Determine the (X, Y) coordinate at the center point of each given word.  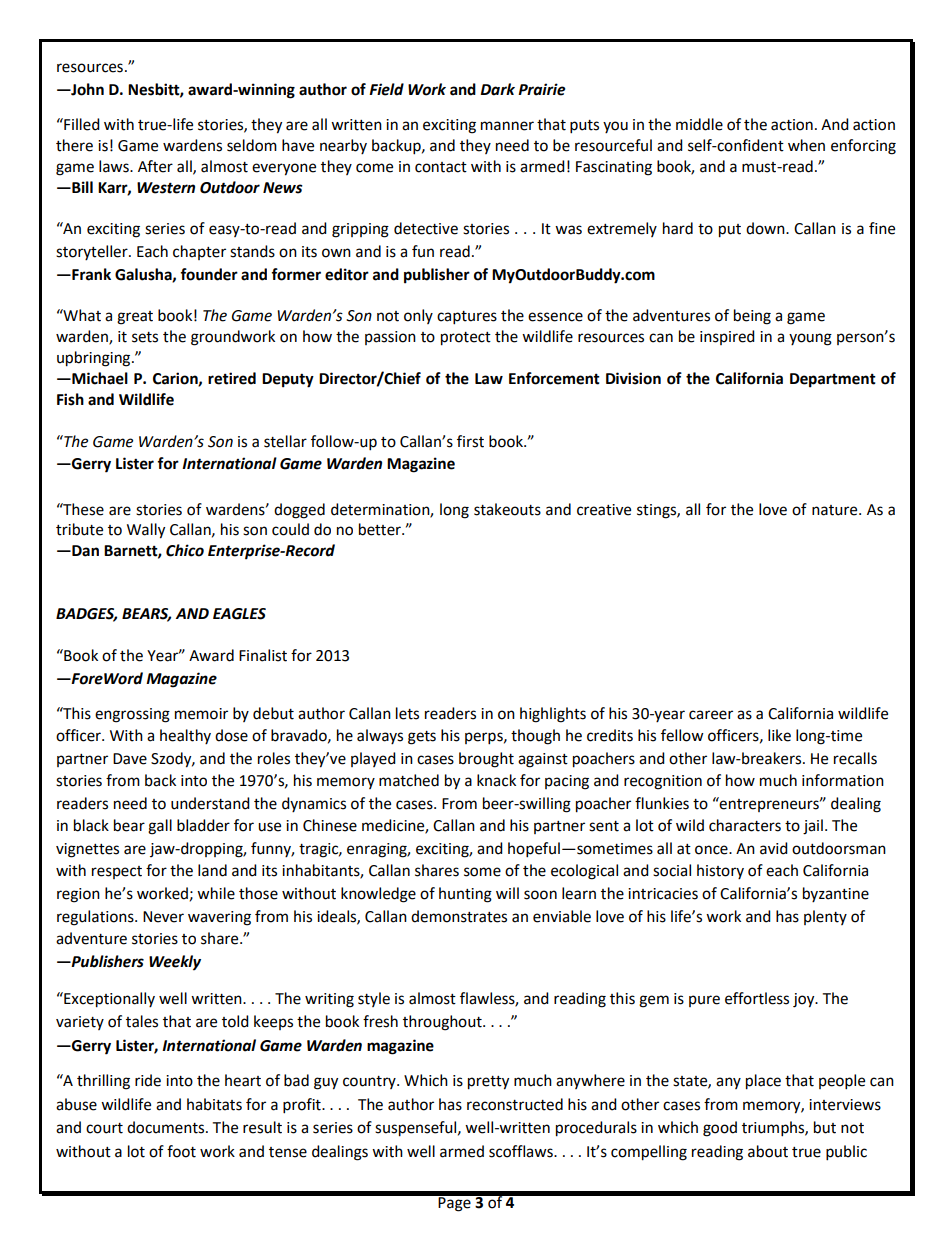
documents (167, 1127)
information (843, 780)
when (806, 145)
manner (507, 126)
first (470, 441)
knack (496, 780)
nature (836, 510)
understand (210, 803)
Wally (146, 531)
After (155, 166)
